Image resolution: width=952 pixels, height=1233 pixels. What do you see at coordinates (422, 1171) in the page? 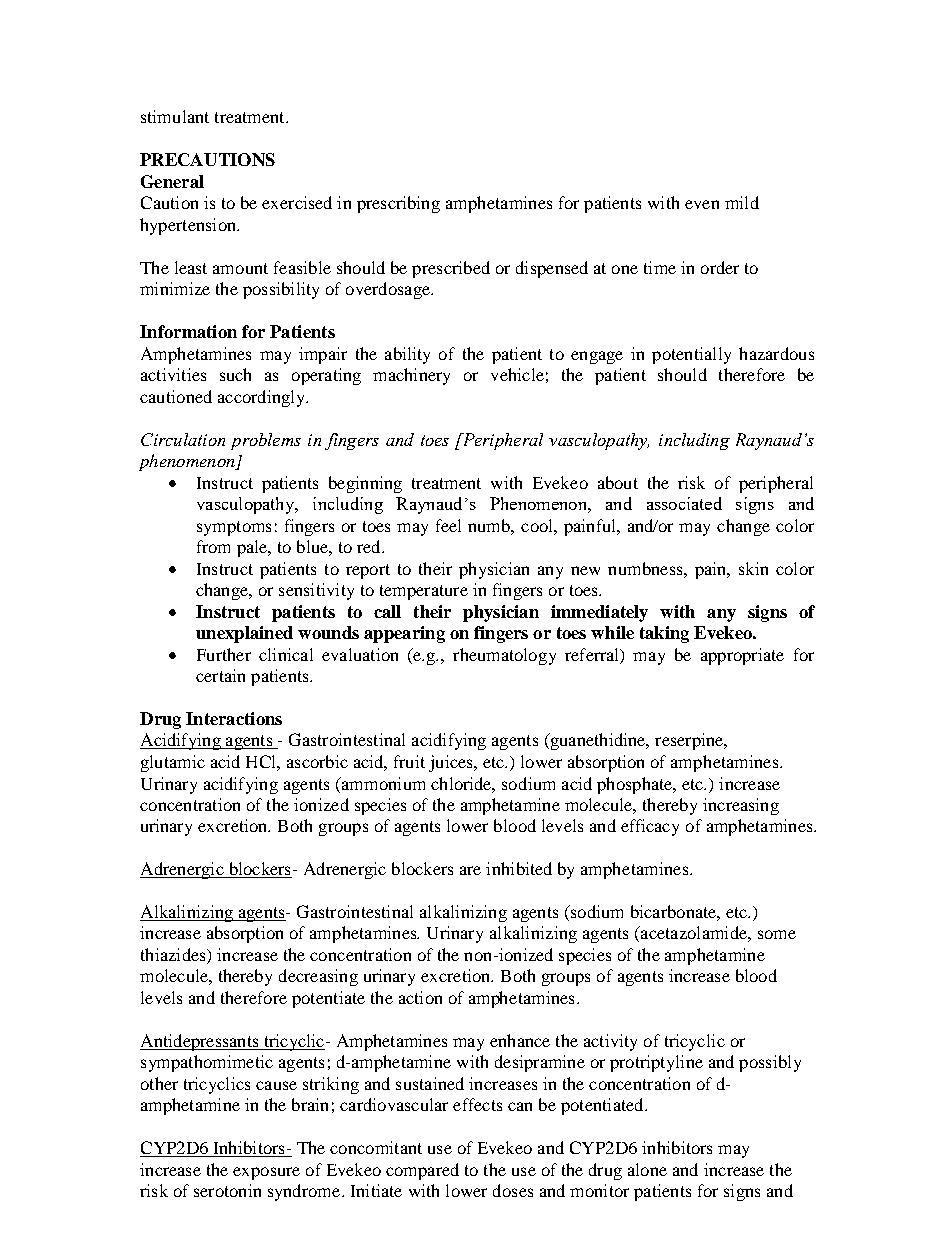
I see `compared` at bounding box center [422, 1171].
